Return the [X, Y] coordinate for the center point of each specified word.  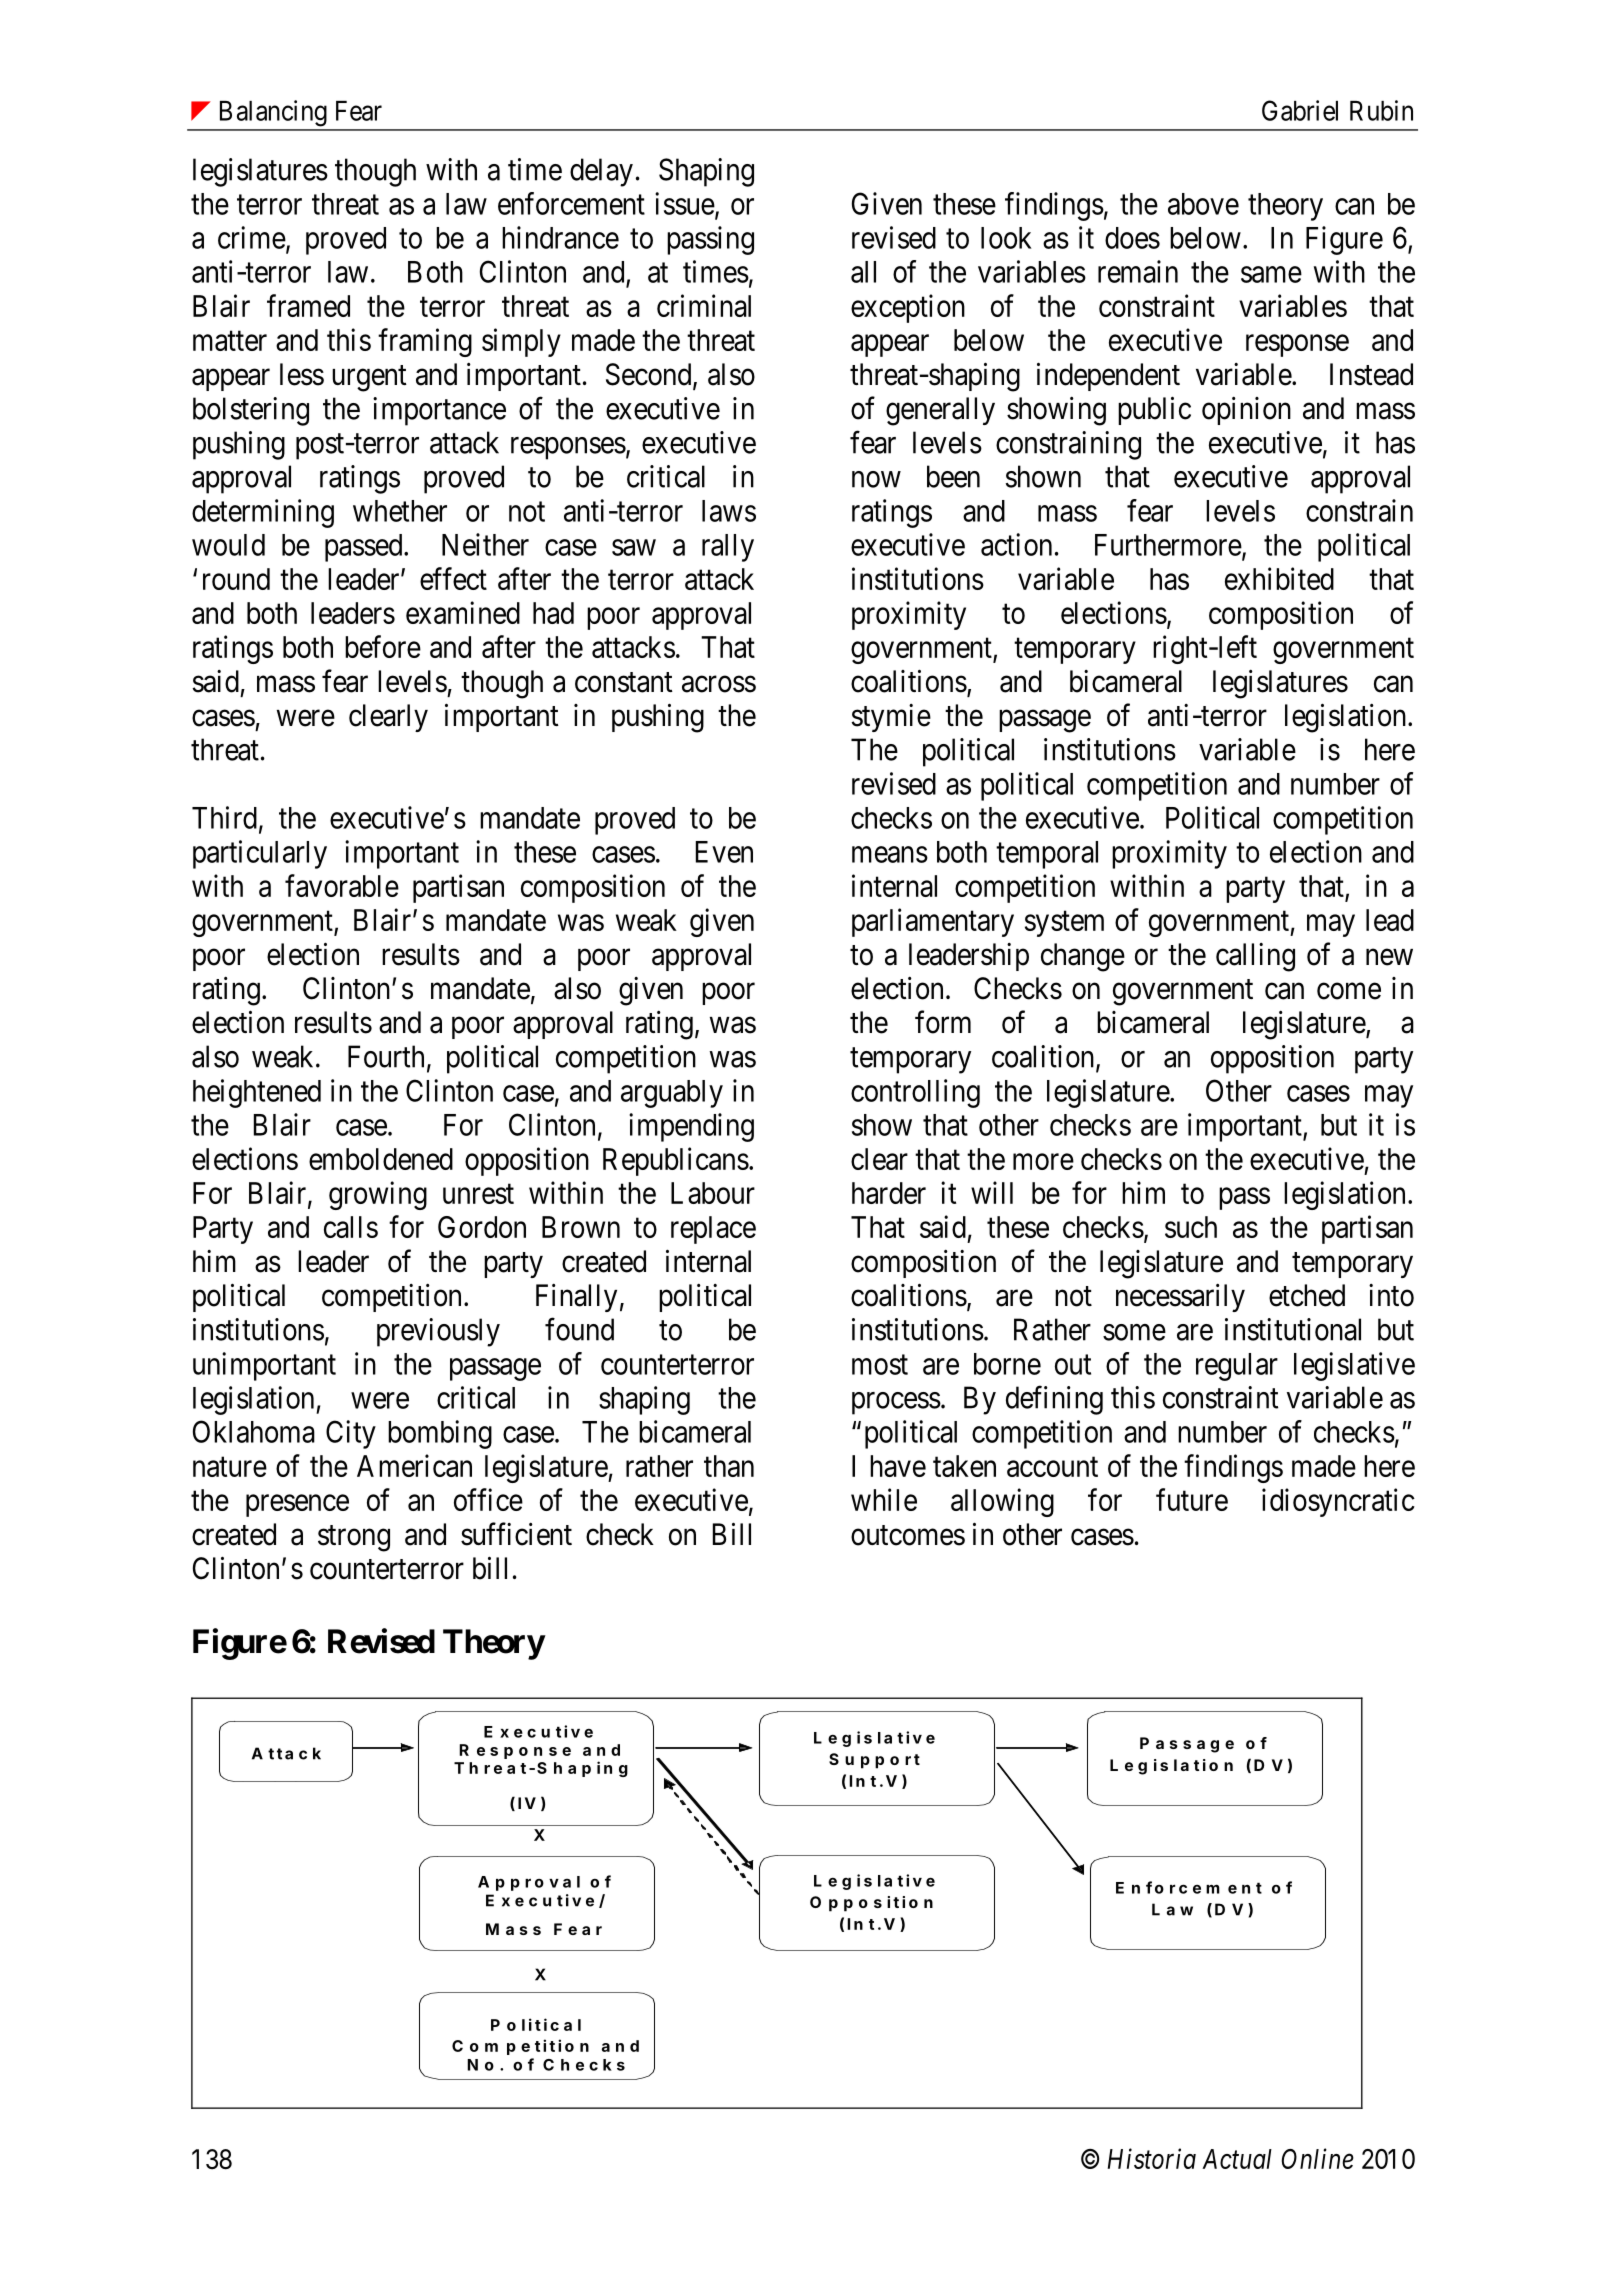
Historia [1152, 2159]
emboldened [381, 1159]
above [1203, 204]
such [1191, 1227]
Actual [1237, 2159]
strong [354, 1538]
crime [252, 237]
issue [685, 203]
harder [889, 1193]
